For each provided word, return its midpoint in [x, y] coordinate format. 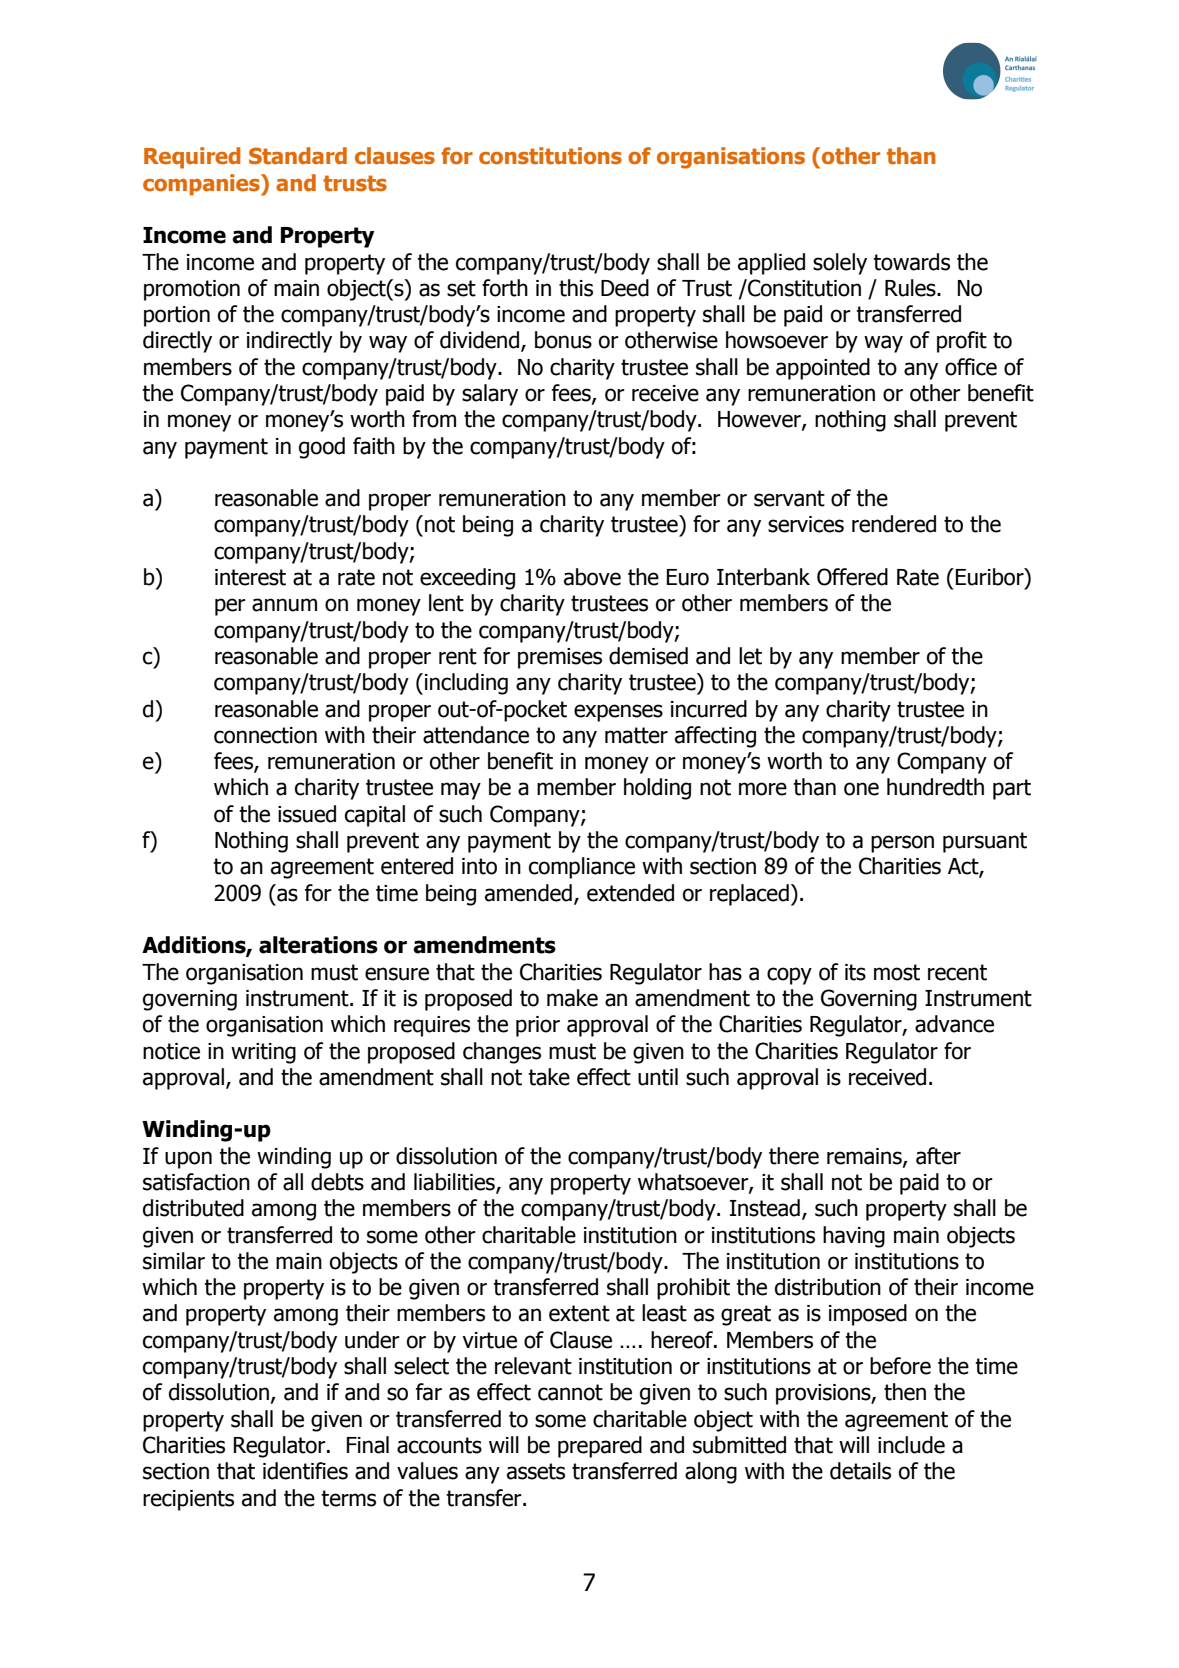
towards [911, 262]
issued [307, 814]
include [911, 1445]
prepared [600, 1447]
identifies [305, 1471]
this [576, 288]
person [902, 844]
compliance [582, 868]
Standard [298, 156]
